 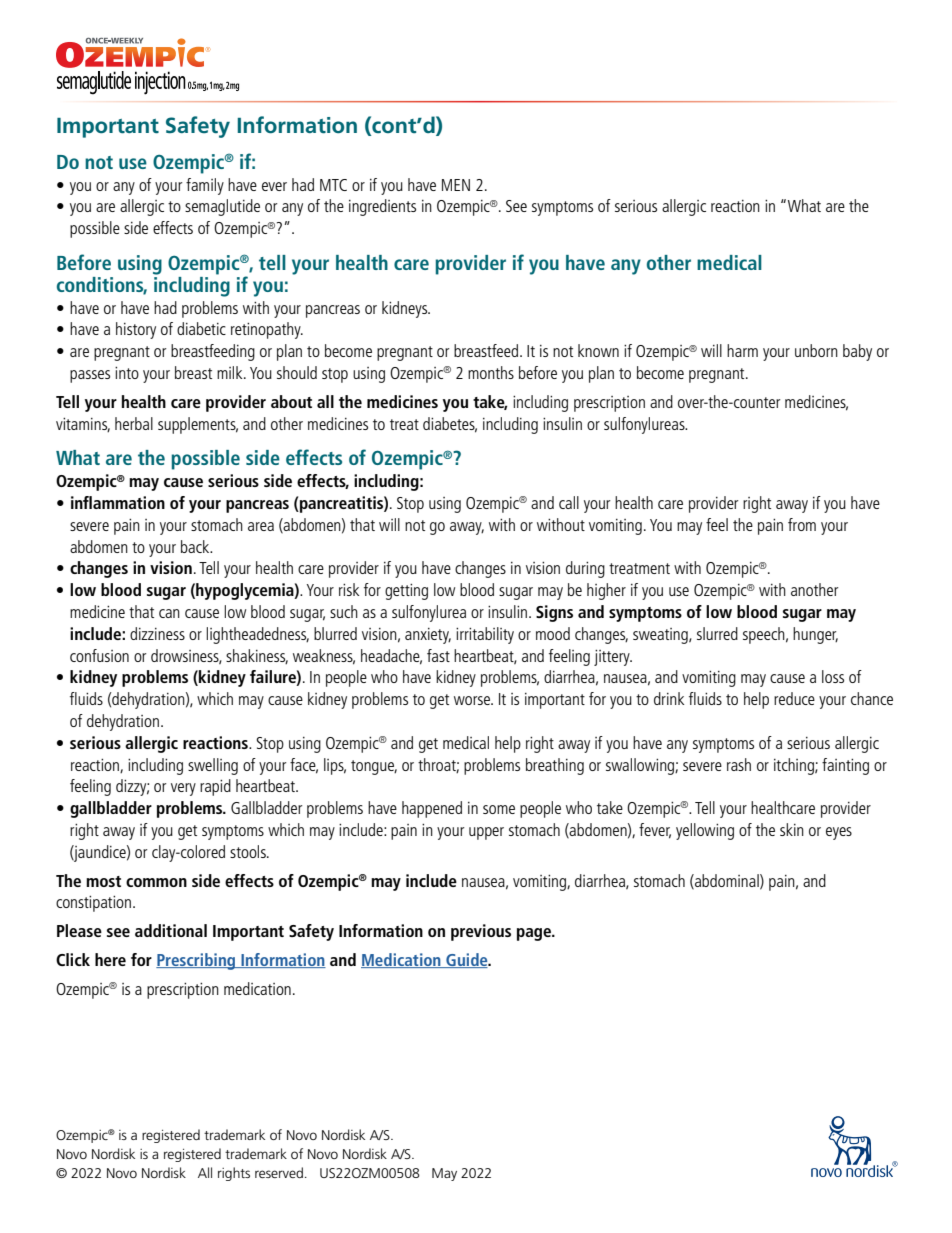 I want to click on reduce, so click(x=794, y=698).
